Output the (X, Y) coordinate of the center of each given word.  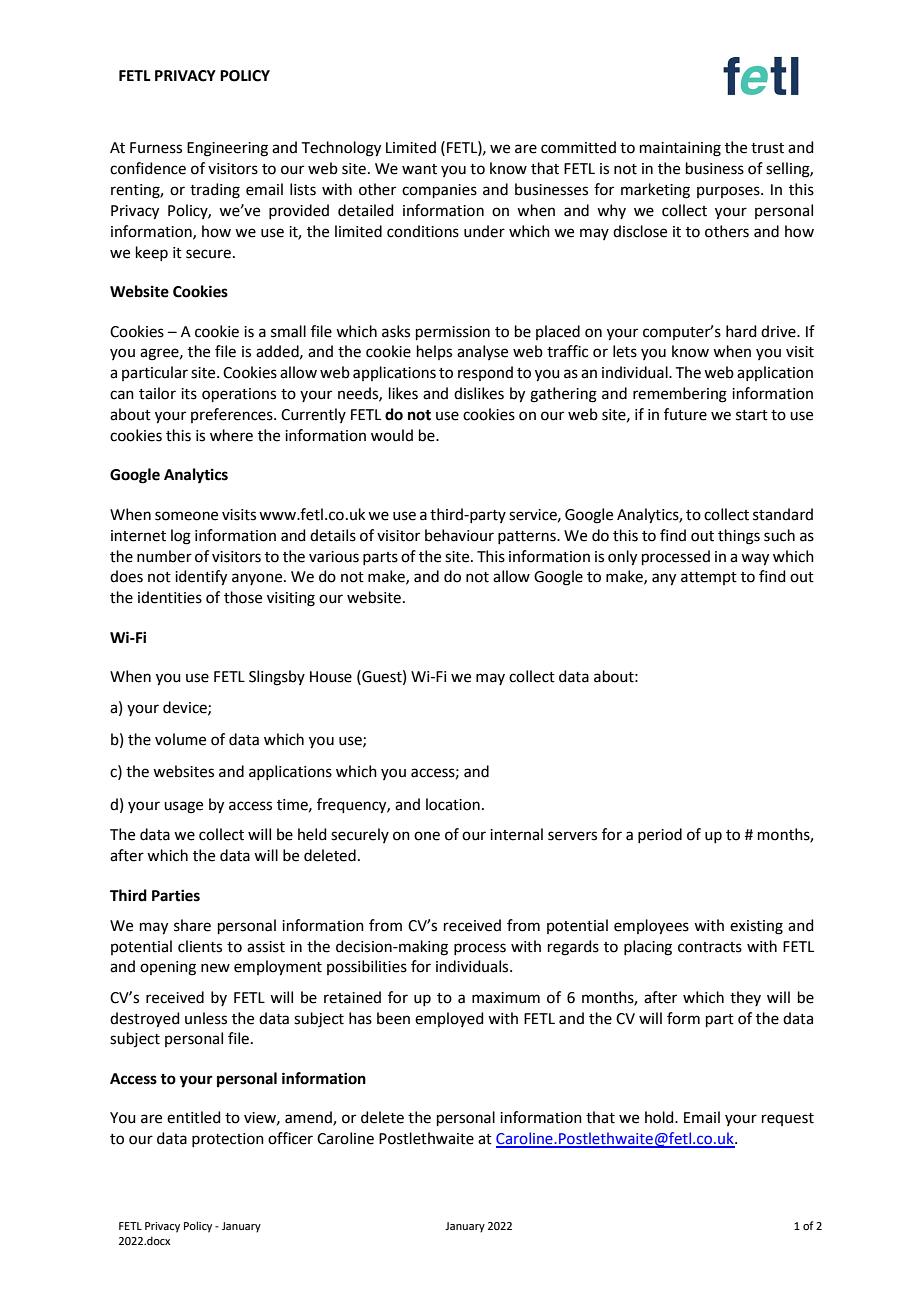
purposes (729, 192)
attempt (709, 578)
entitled (194, 1117)
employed (449, 1019)
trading (215, 191)
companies (439, 191)
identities (170, 597)
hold (660, 1117)
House (331, 677)
